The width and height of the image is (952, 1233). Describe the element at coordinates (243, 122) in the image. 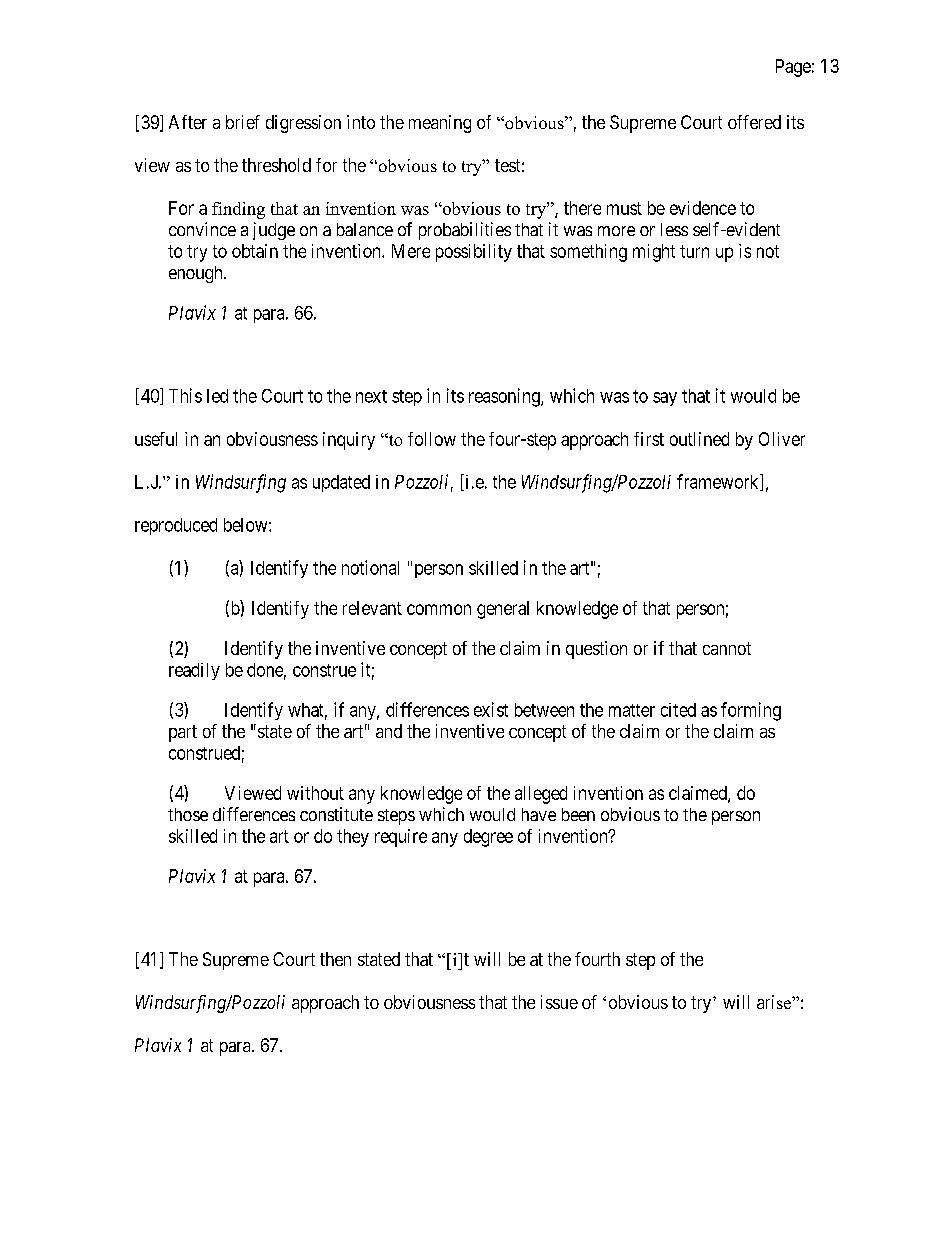

I see `brief` at that location.
